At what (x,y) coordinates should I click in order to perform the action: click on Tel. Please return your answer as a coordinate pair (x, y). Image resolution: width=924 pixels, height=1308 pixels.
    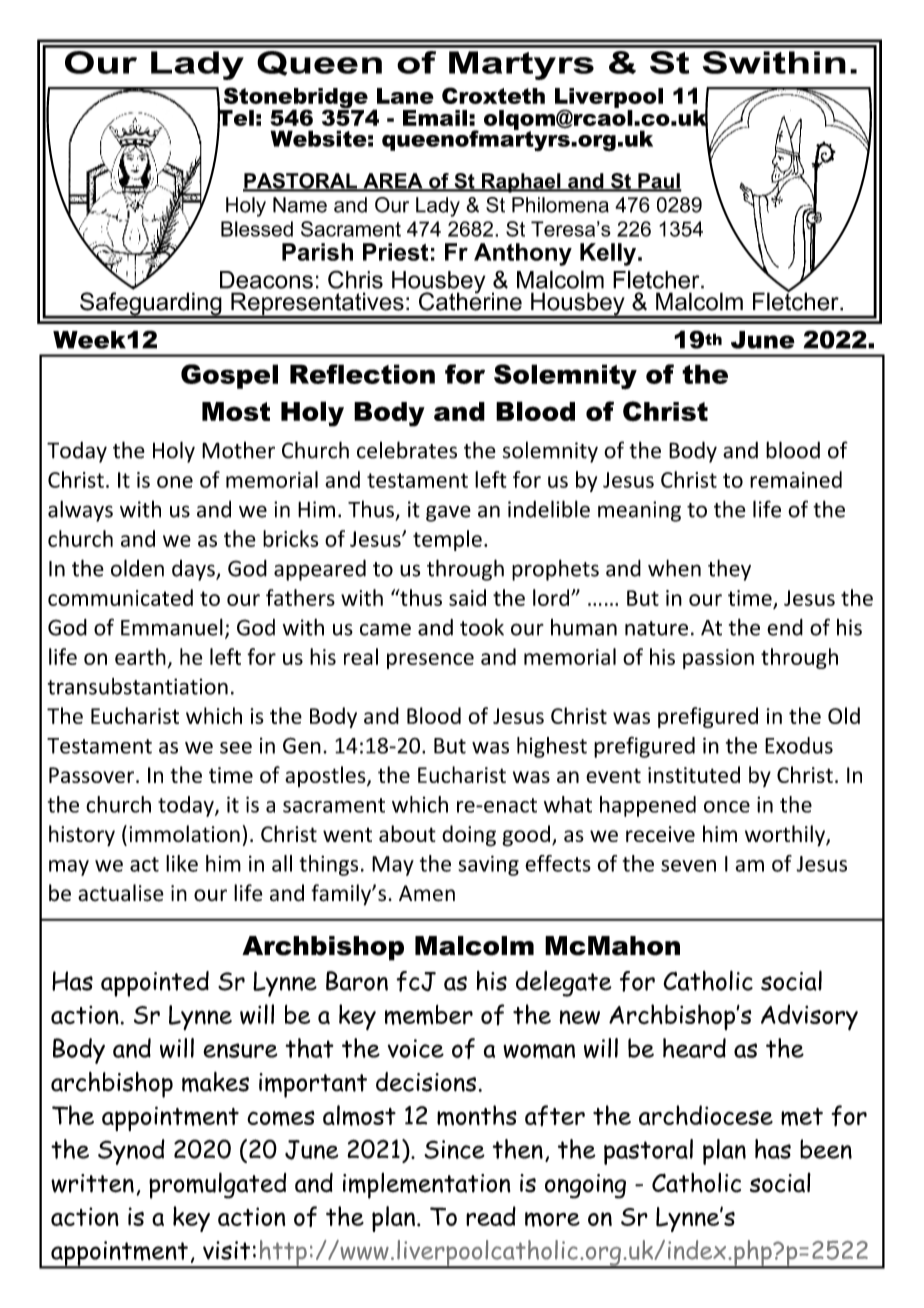
    Looking at the image, I should click on (235, 117).
